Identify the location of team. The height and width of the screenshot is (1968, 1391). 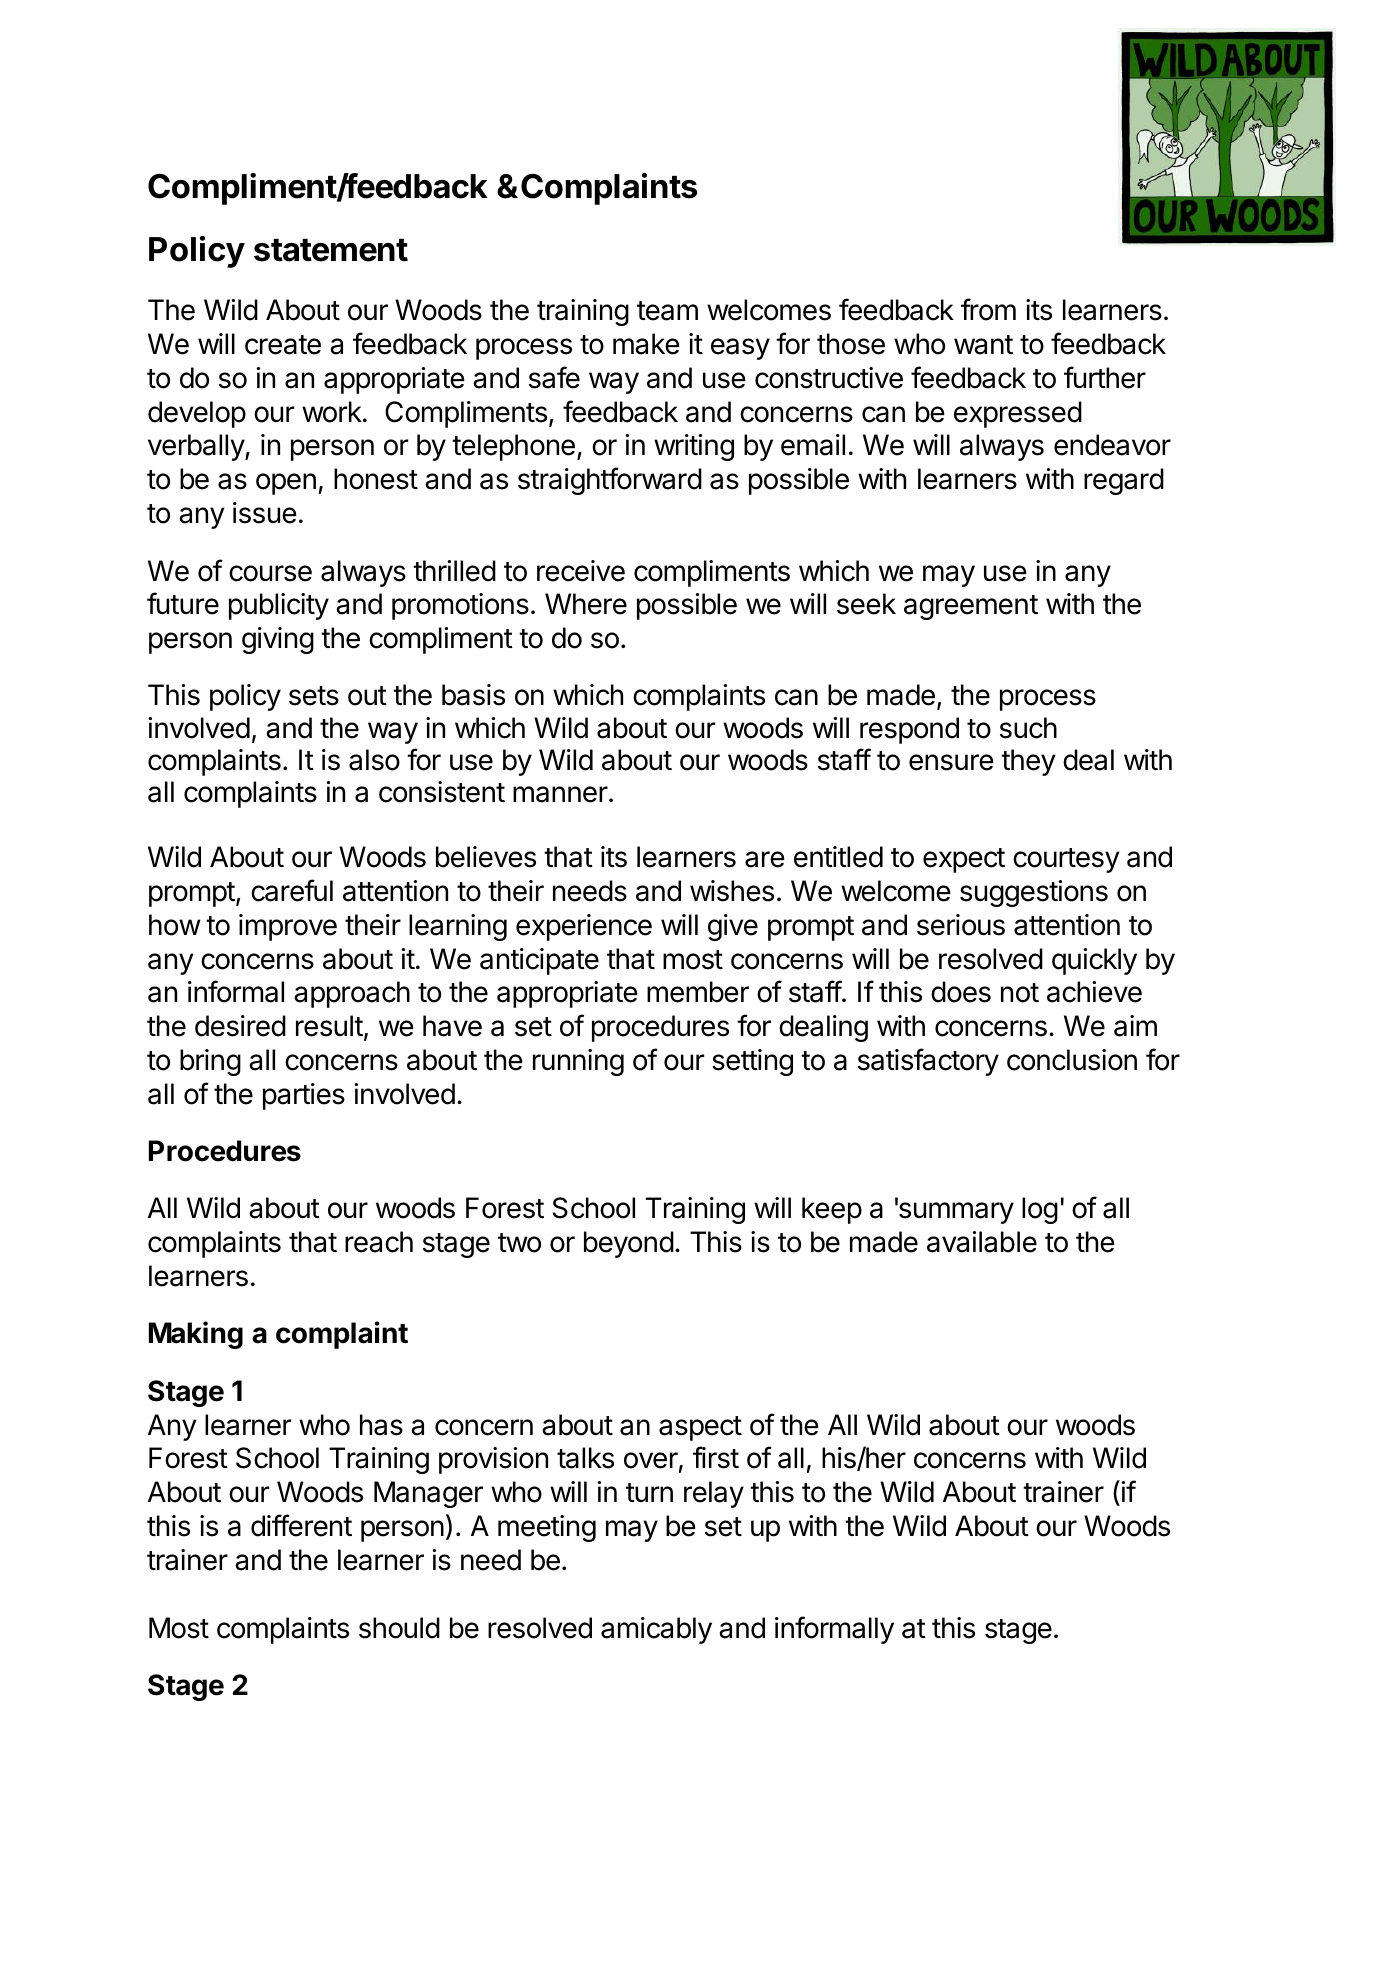
(667, 311).
